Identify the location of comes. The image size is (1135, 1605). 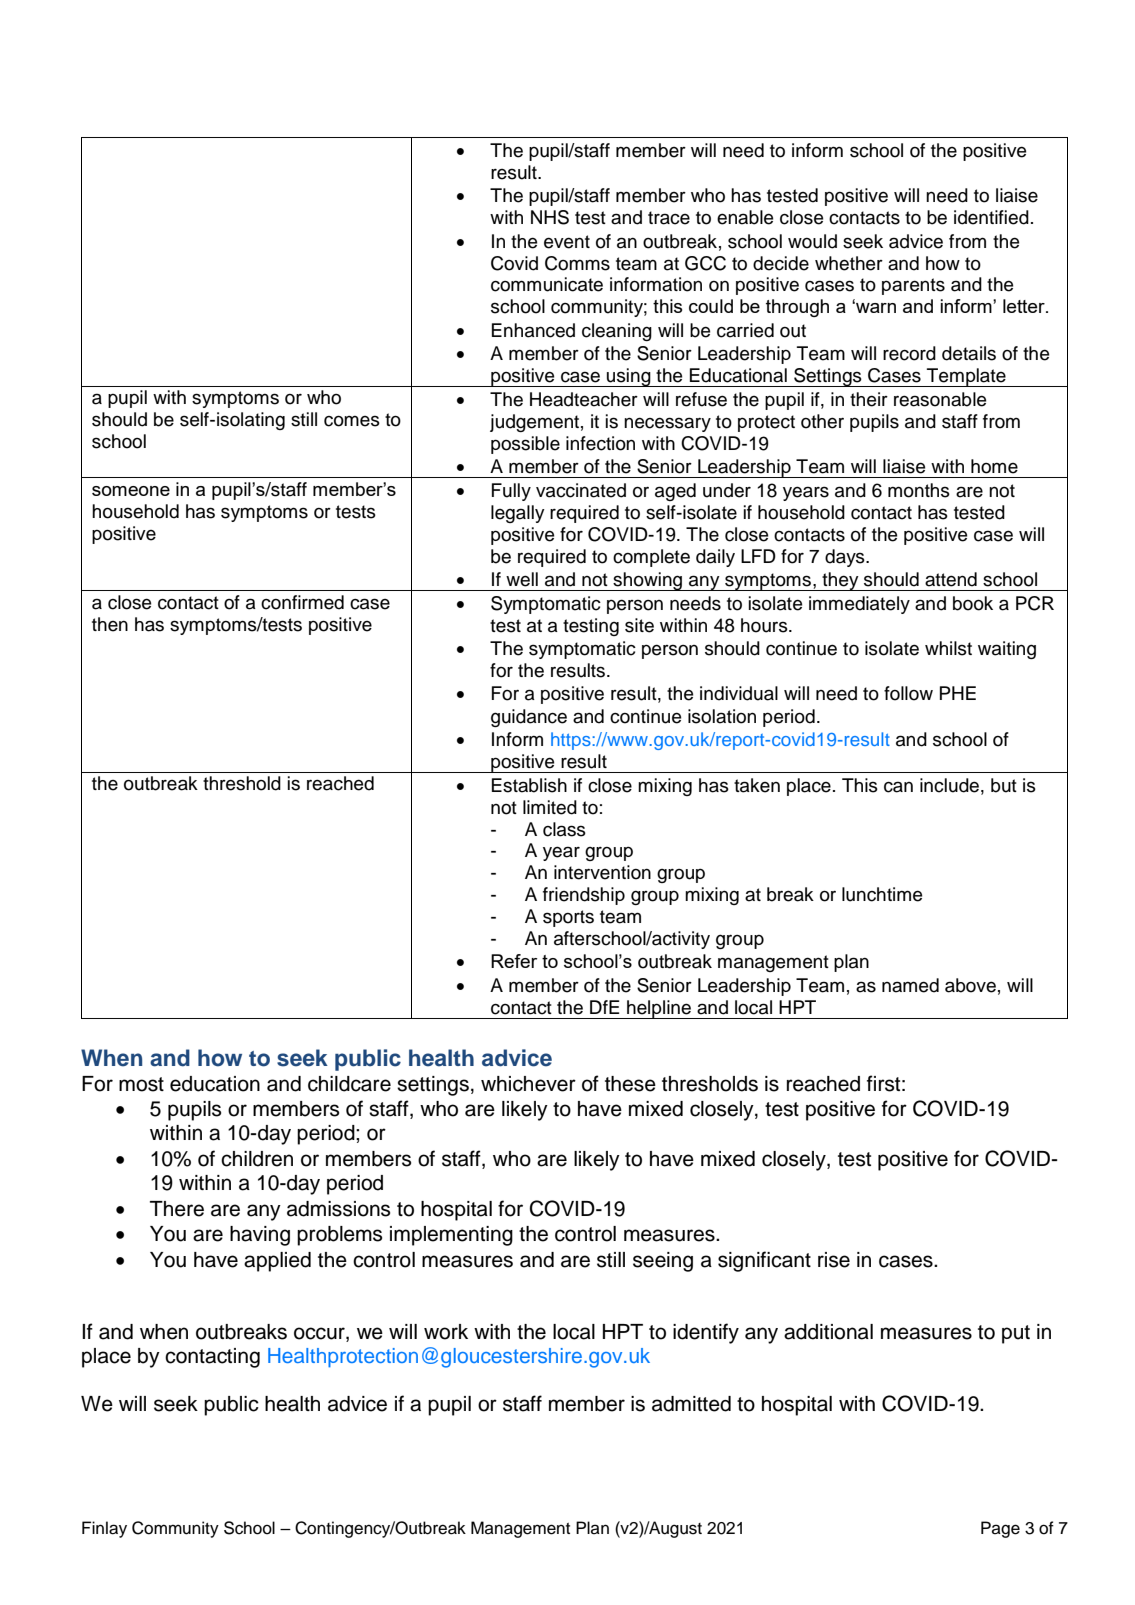
(352, 421).
